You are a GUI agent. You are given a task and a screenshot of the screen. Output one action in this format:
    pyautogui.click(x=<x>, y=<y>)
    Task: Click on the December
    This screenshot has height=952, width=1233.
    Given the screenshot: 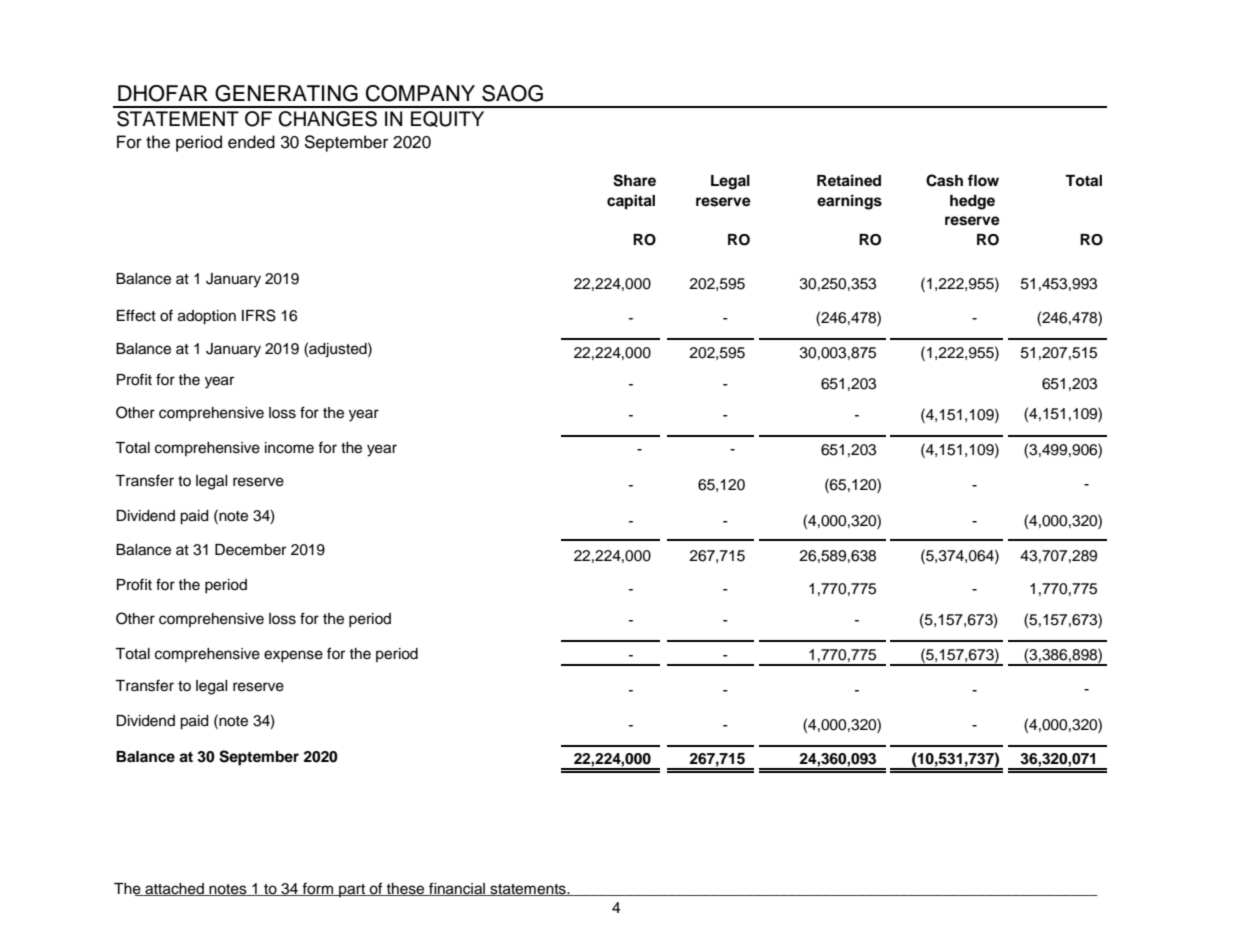 What is the action you would take?
    pyautogui.click(x=250, y=550)
